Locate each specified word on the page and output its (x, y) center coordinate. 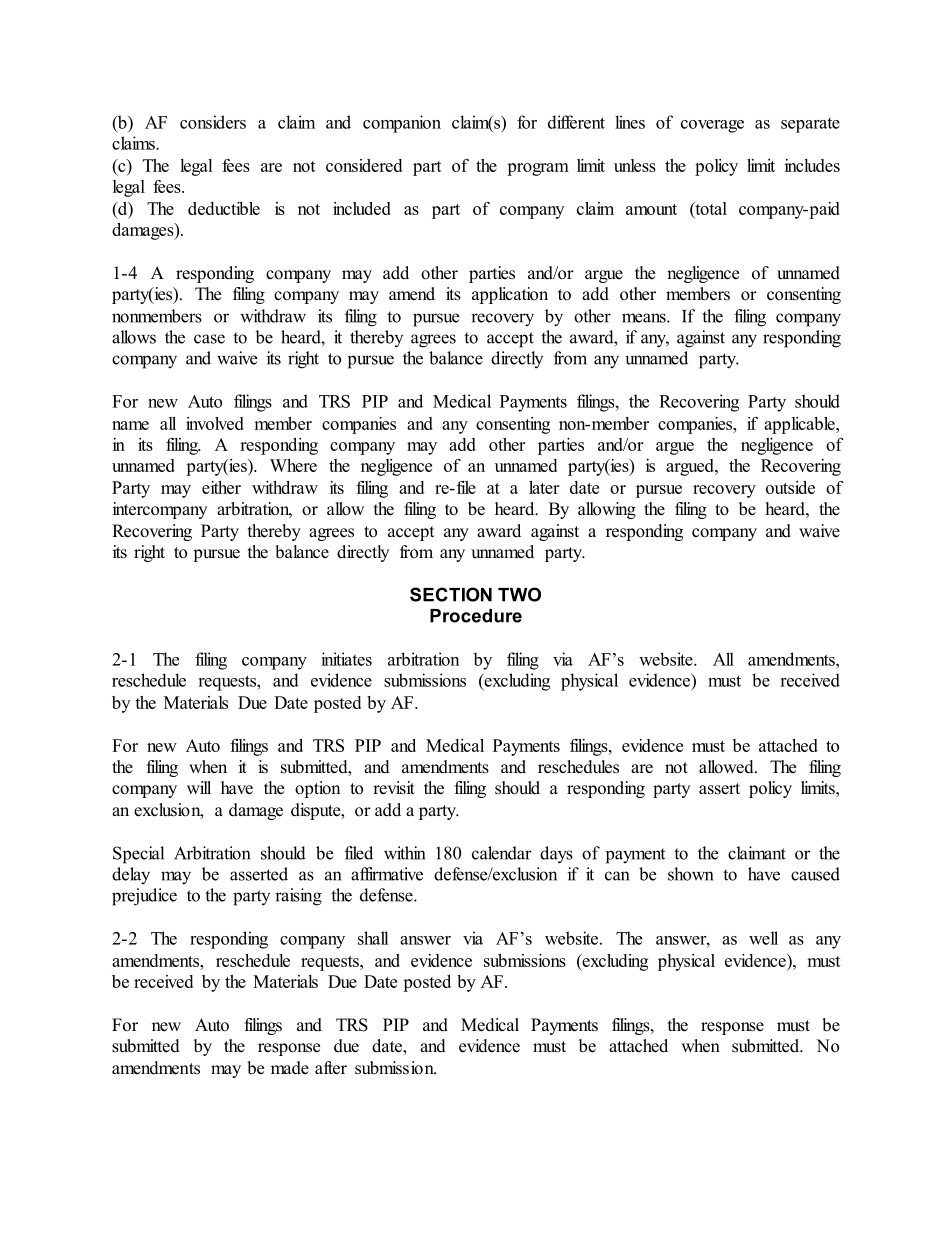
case (209, 339)
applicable (800, 425)
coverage (712, 126)
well (763, 938)
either (221, 487)
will (199, 787)
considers (213, 122)
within (404, 853)
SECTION (451, 594)
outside (790, 487)
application (510, 295)
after (331, 1068)
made (290, 1068)
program (538, 169)
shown (690, 874)
